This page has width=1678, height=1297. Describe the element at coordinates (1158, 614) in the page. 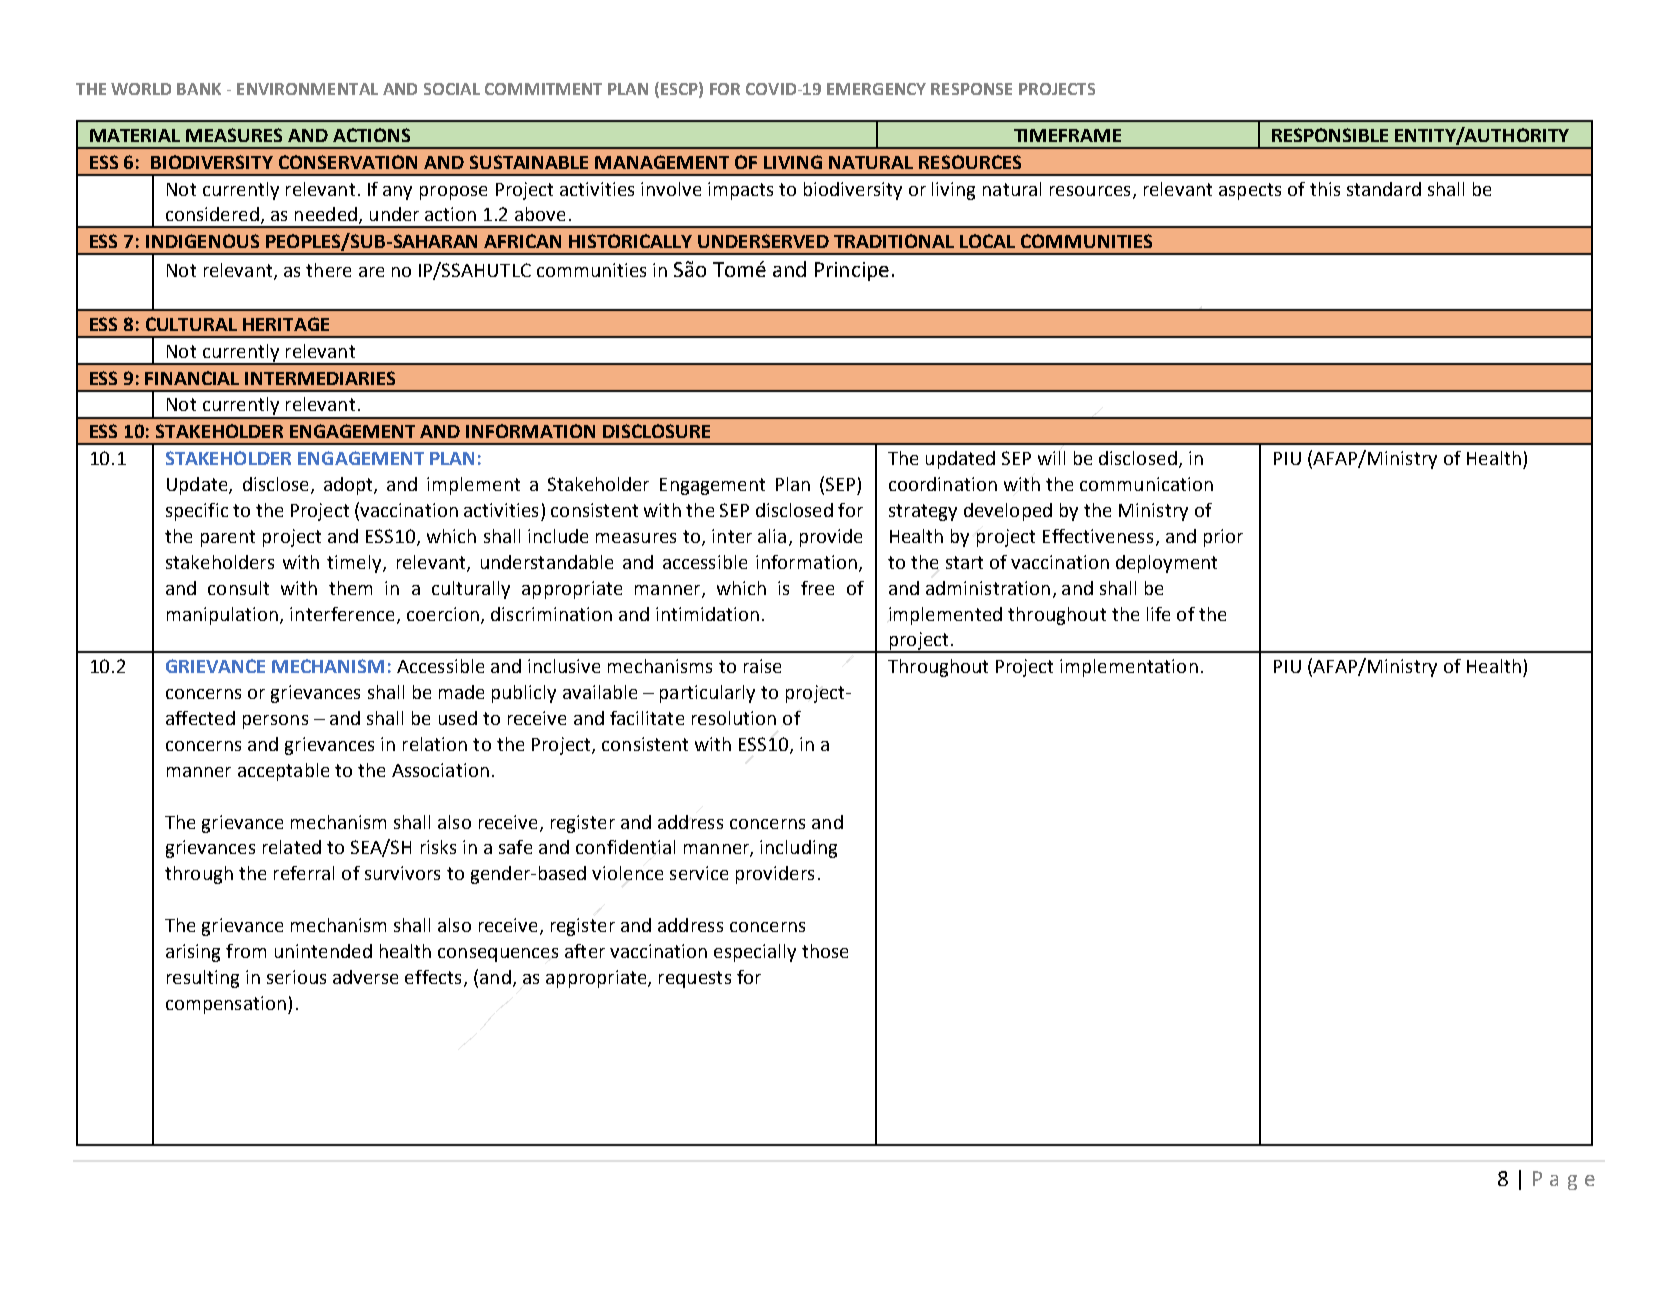

I see `life` at that location.
